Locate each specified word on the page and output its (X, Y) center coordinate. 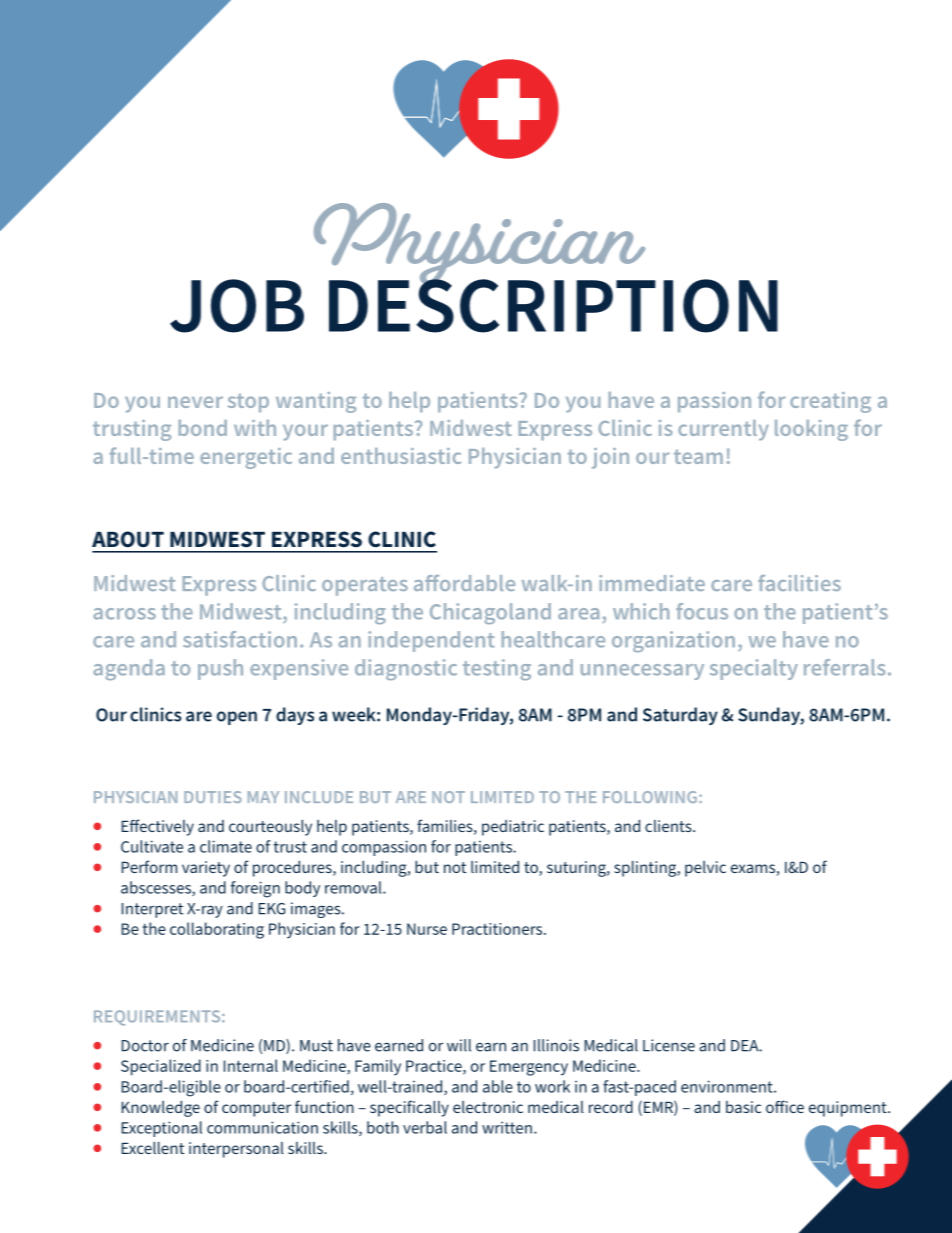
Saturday (680, 716)
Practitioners (498, 929)
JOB (237, 306)
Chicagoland (490, 613)
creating (830, 402)
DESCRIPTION (553, 305)
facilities (799, 583)
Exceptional (162, 1129)
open (237, 718)
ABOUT (128, 539)
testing (497, 669)
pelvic (705, 869)
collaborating (217, 930)
